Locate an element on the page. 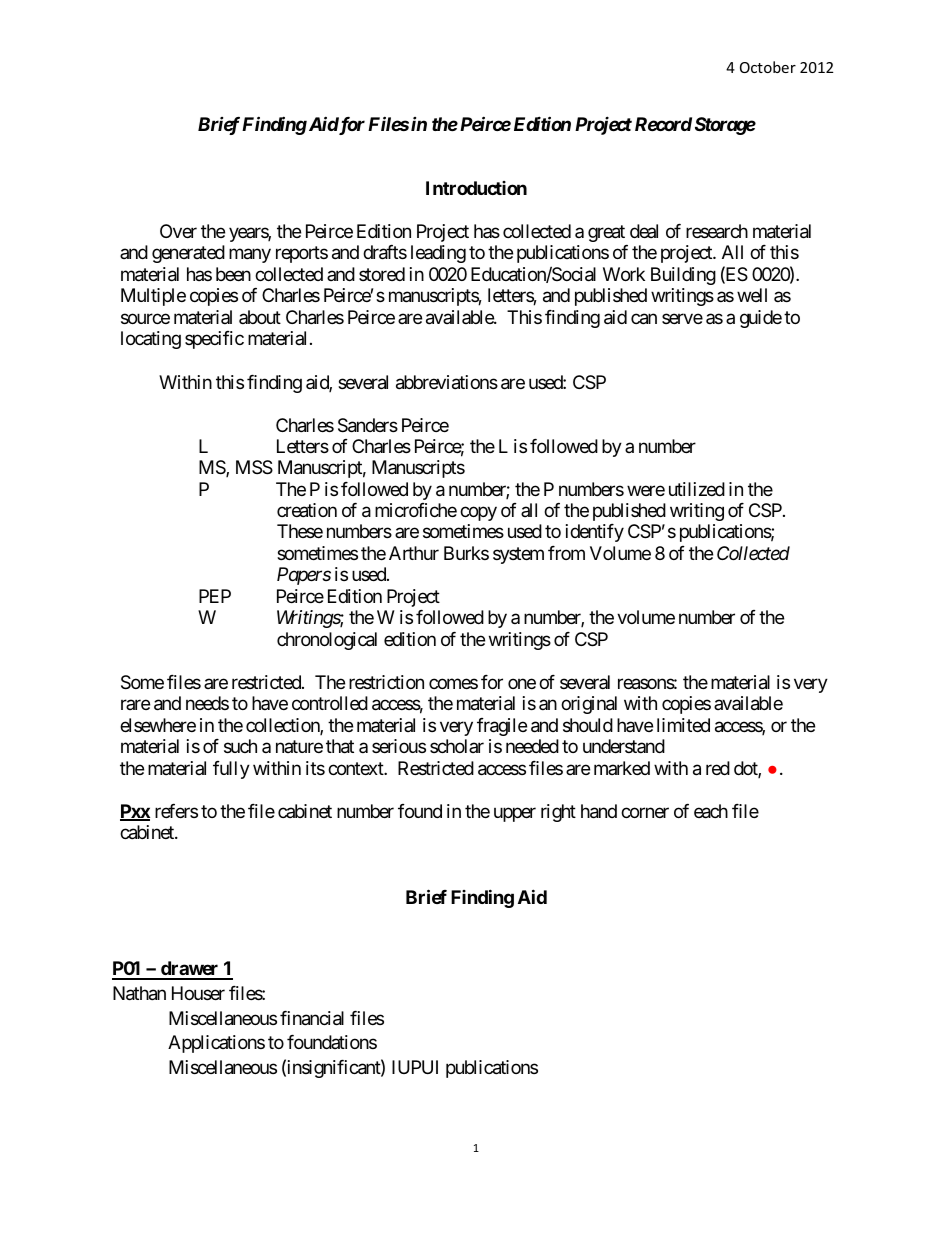 The width and height of the page is (952, 1233). restriction is located at coordinates (386, 682).
